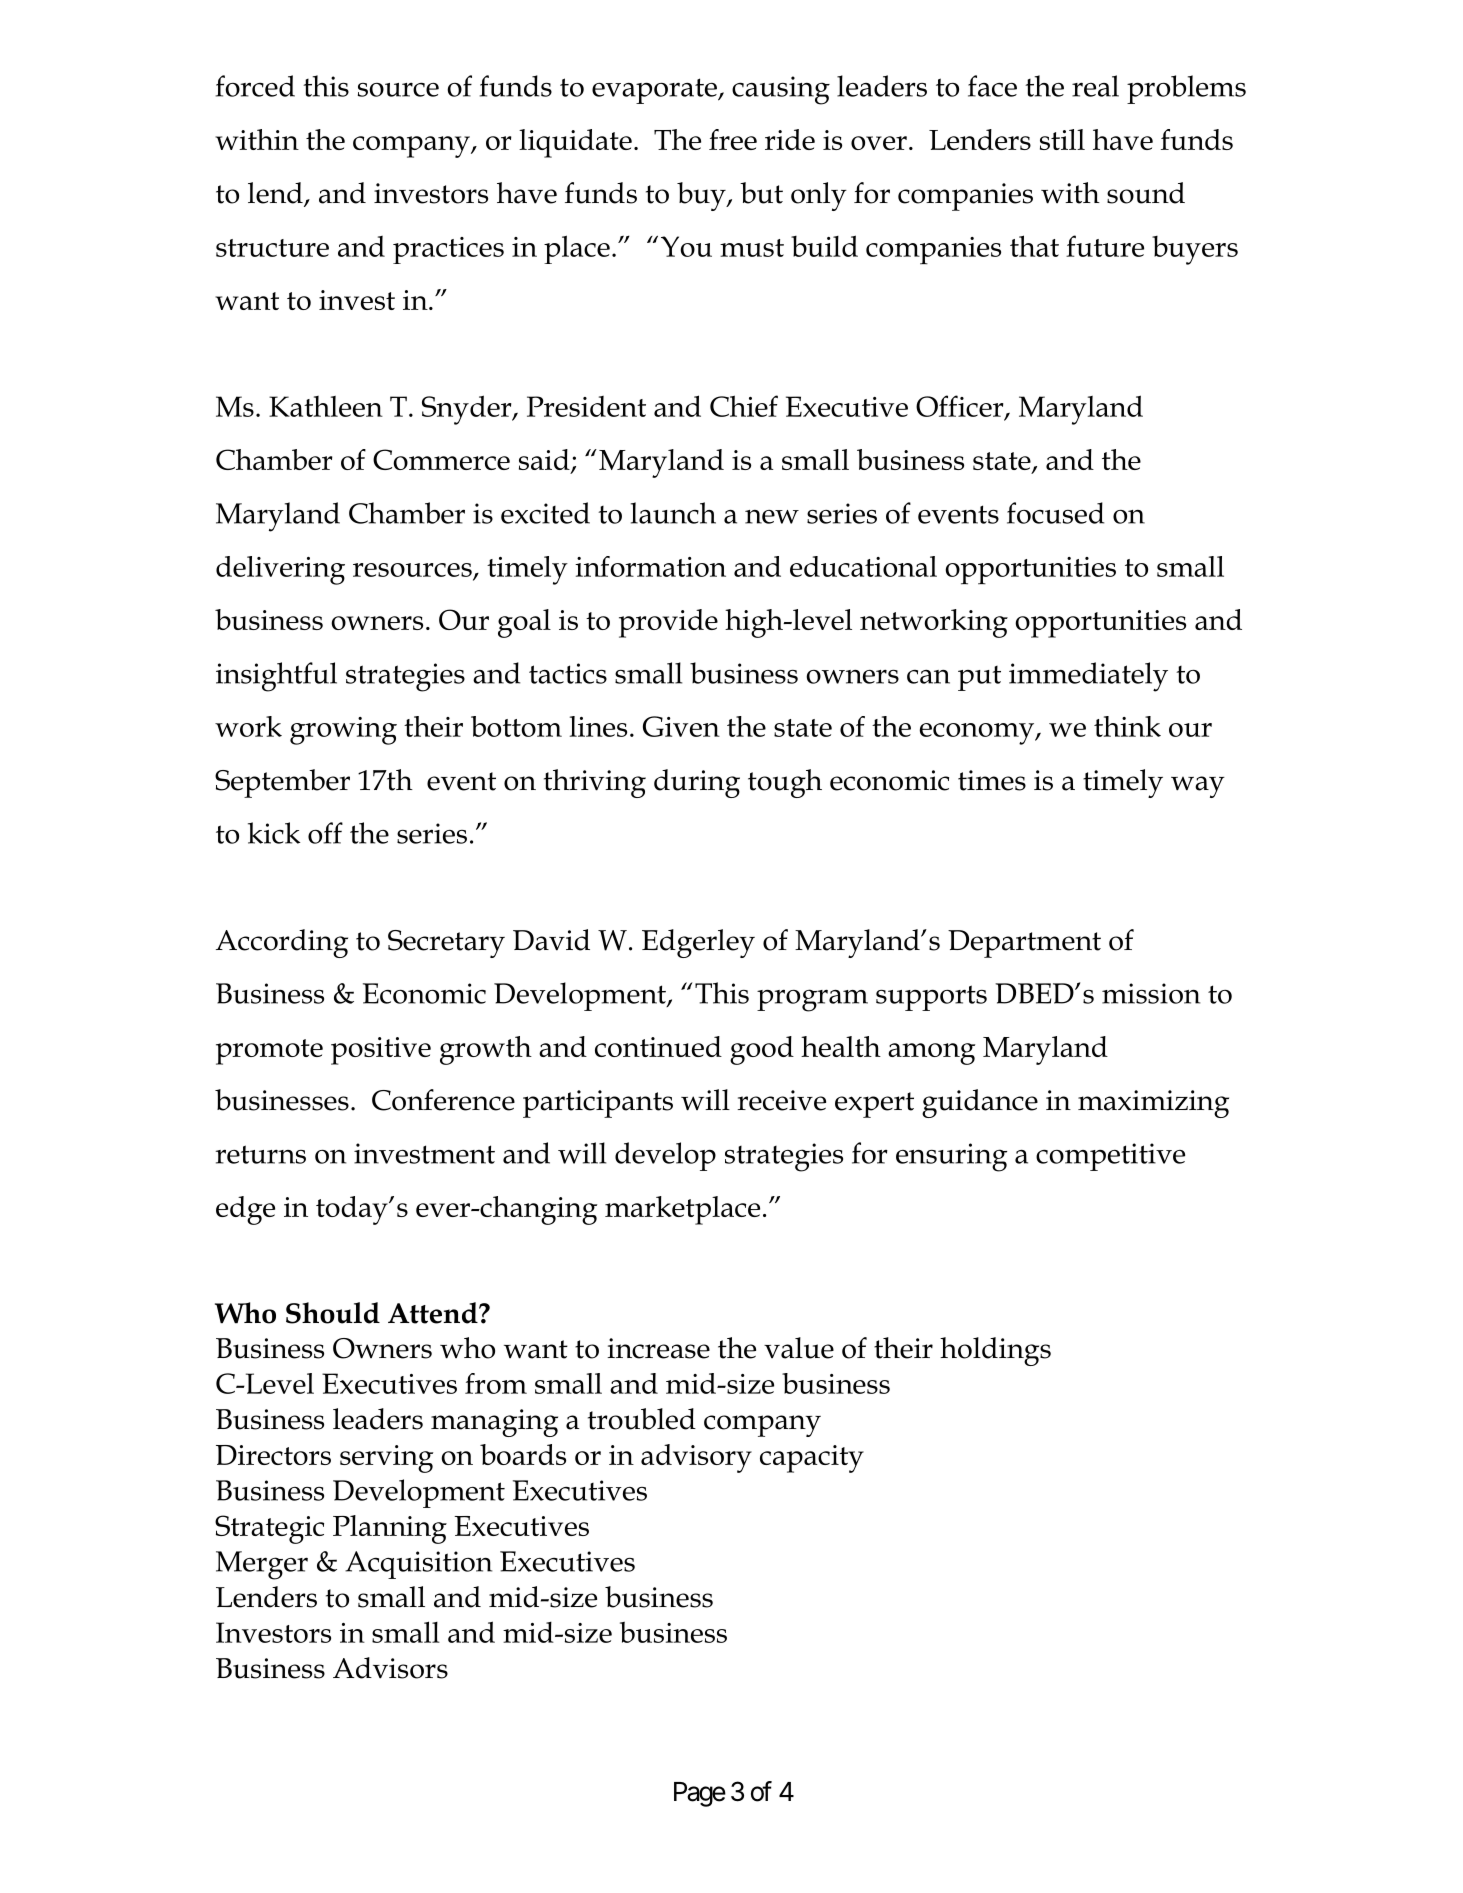 The height and width of the page is (1893, 1463). What do you see at coordinates (733, 139) in the page?
I see `free` at bounding box center [733, 139].
